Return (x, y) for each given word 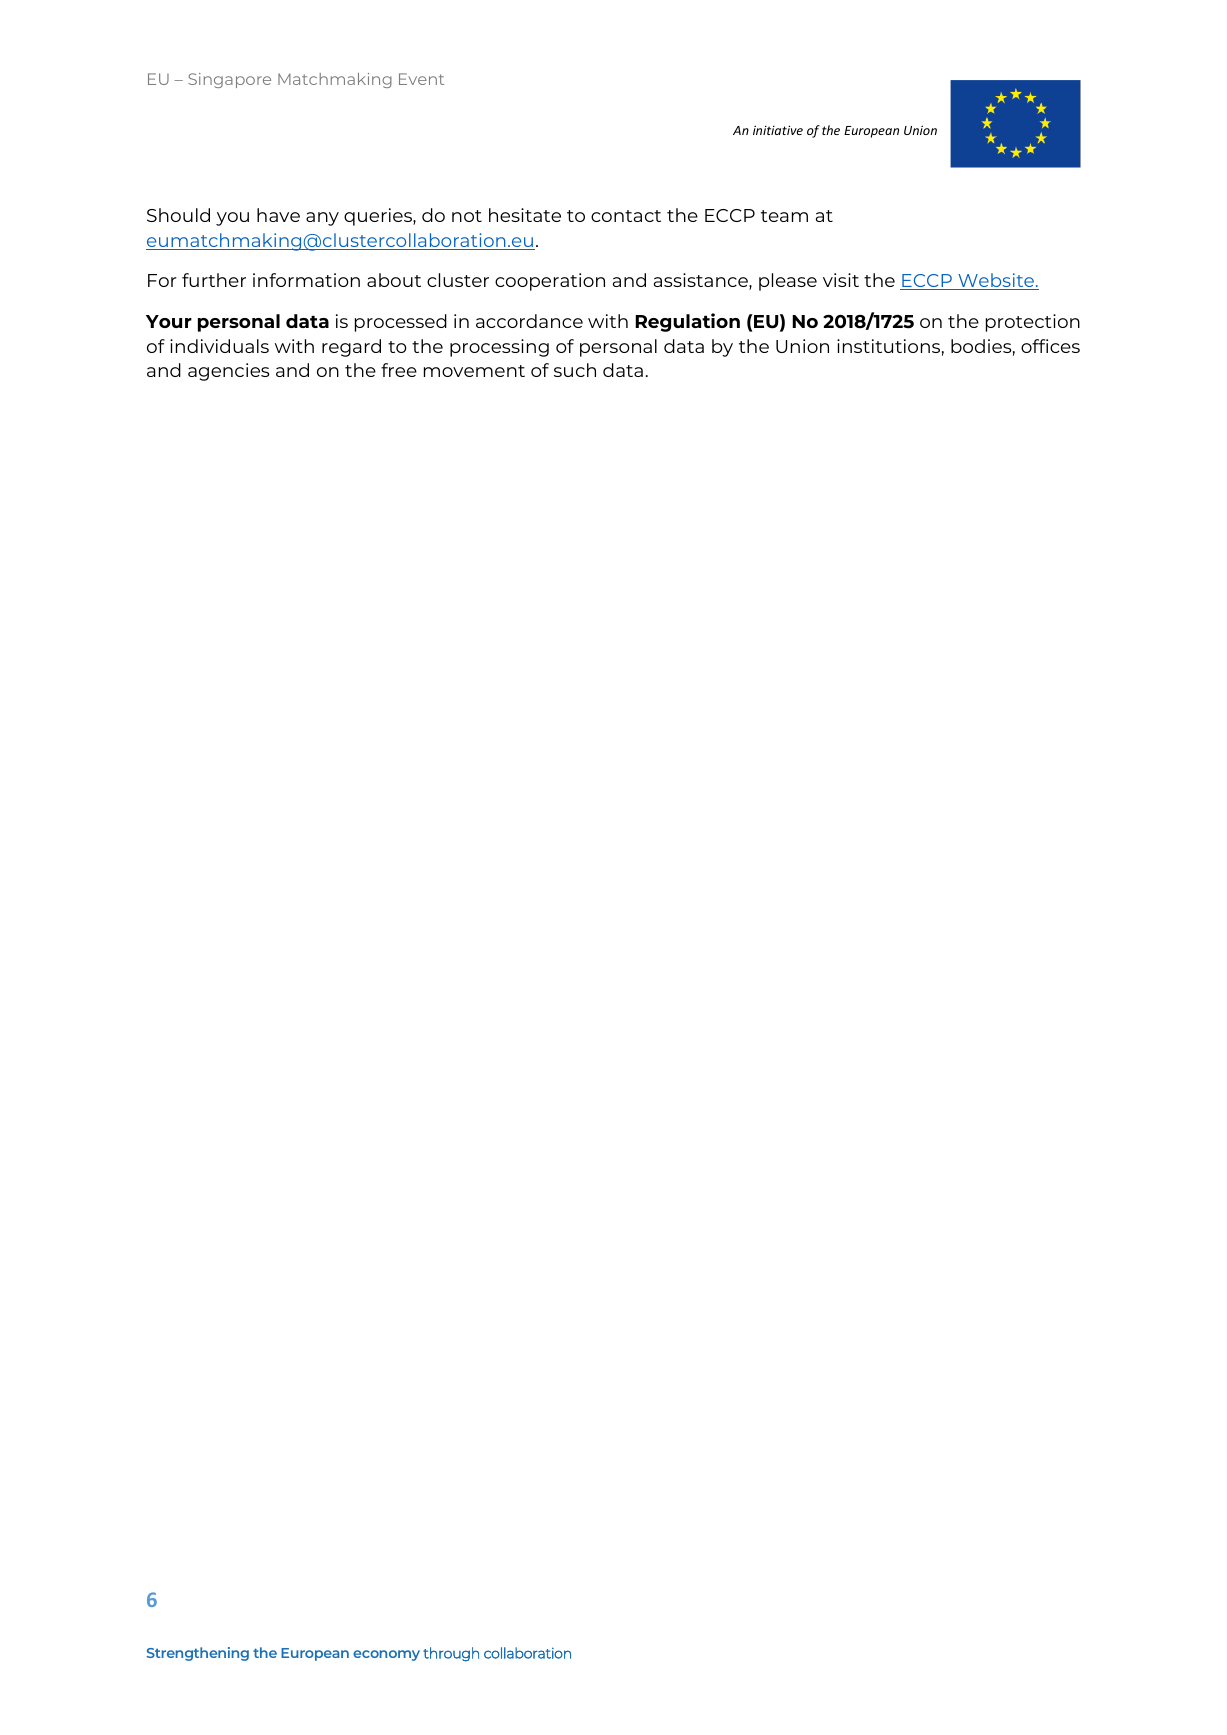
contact (626, 216)
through (451, 1654)
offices (1050, 346)
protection (1033, 323)
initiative (778, 130)
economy (386, 1655)
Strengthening (198, 1654)
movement (474, 371)
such (575, 370)
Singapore (229, 80)
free (399, 370)
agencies (229, 372)
